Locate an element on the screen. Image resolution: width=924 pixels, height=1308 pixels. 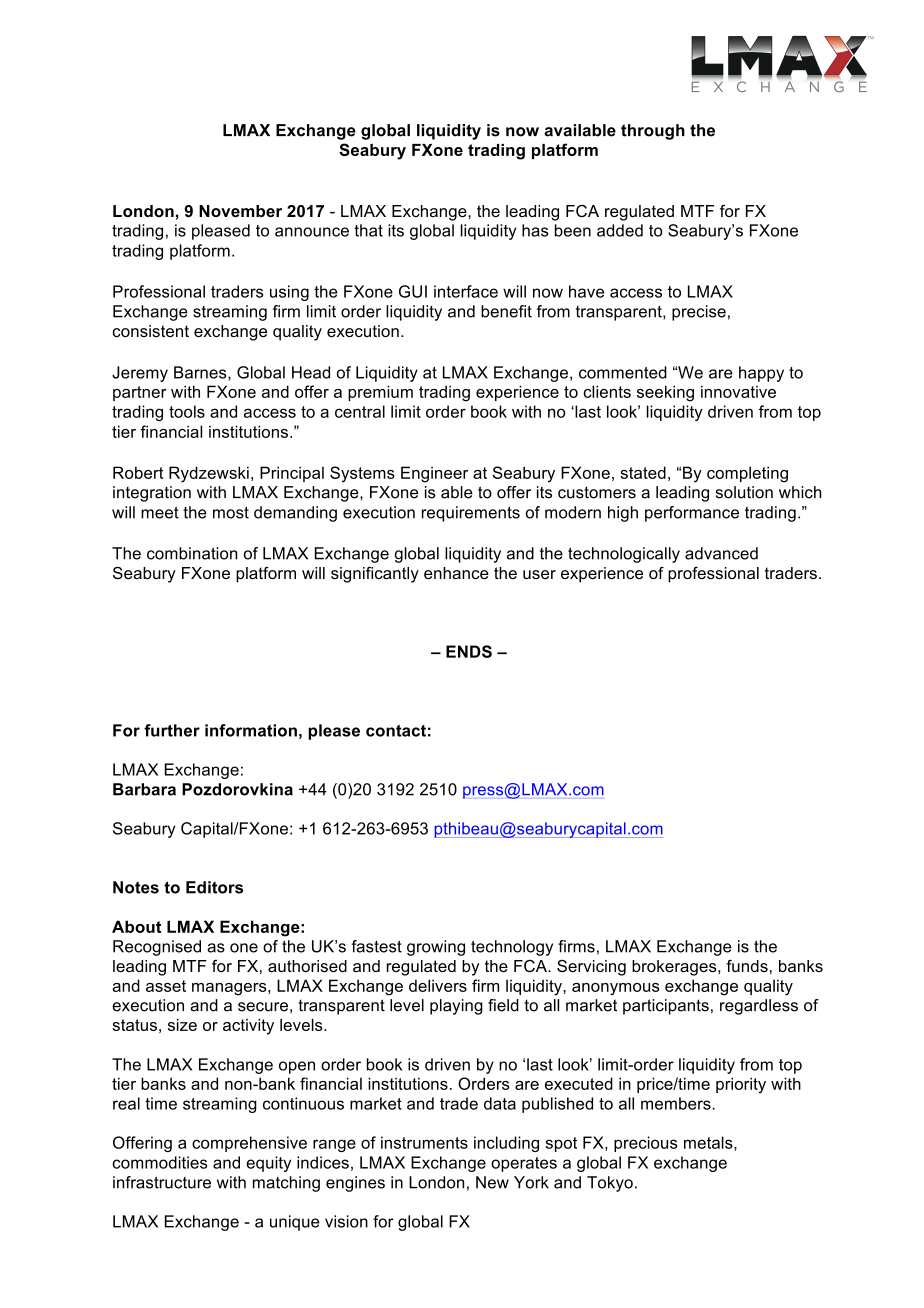
through is located at coordinates (653, 132).
